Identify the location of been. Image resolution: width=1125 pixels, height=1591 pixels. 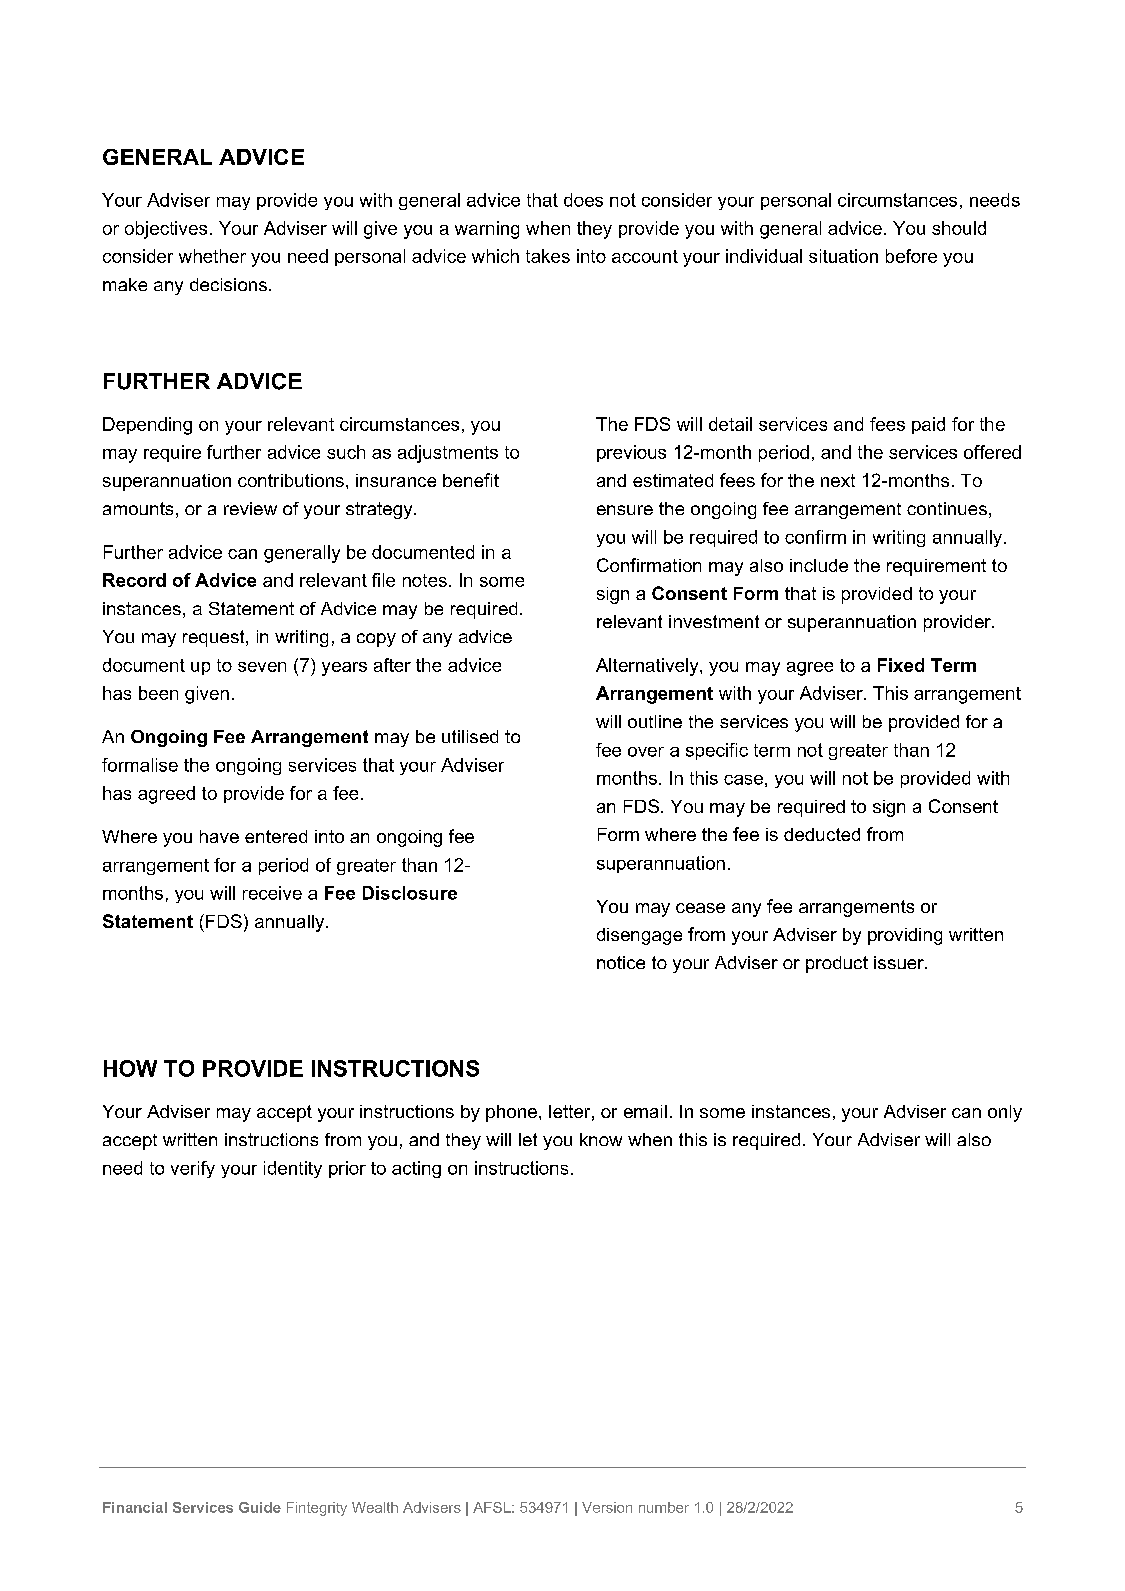
(158, 693).
